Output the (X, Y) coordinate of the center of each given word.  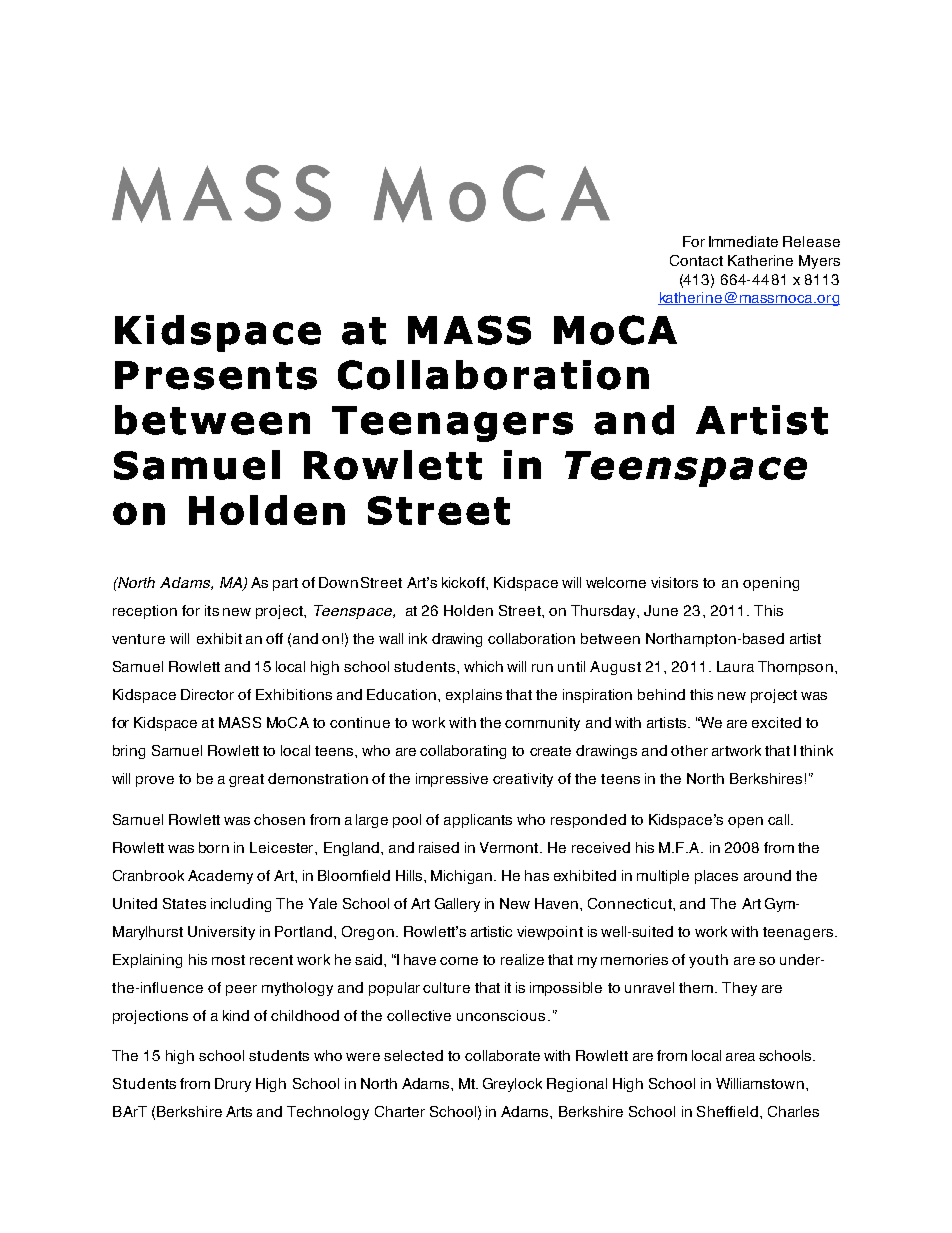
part (285, 584)
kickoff (464, 582)
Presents (216, 375)
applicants (478, 821)
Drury (233, 1085)
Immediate (743, 241)
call (780, 819)
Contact (696, 260)
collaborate (502, 1055)
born (214, 847)
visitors (674, 582)
